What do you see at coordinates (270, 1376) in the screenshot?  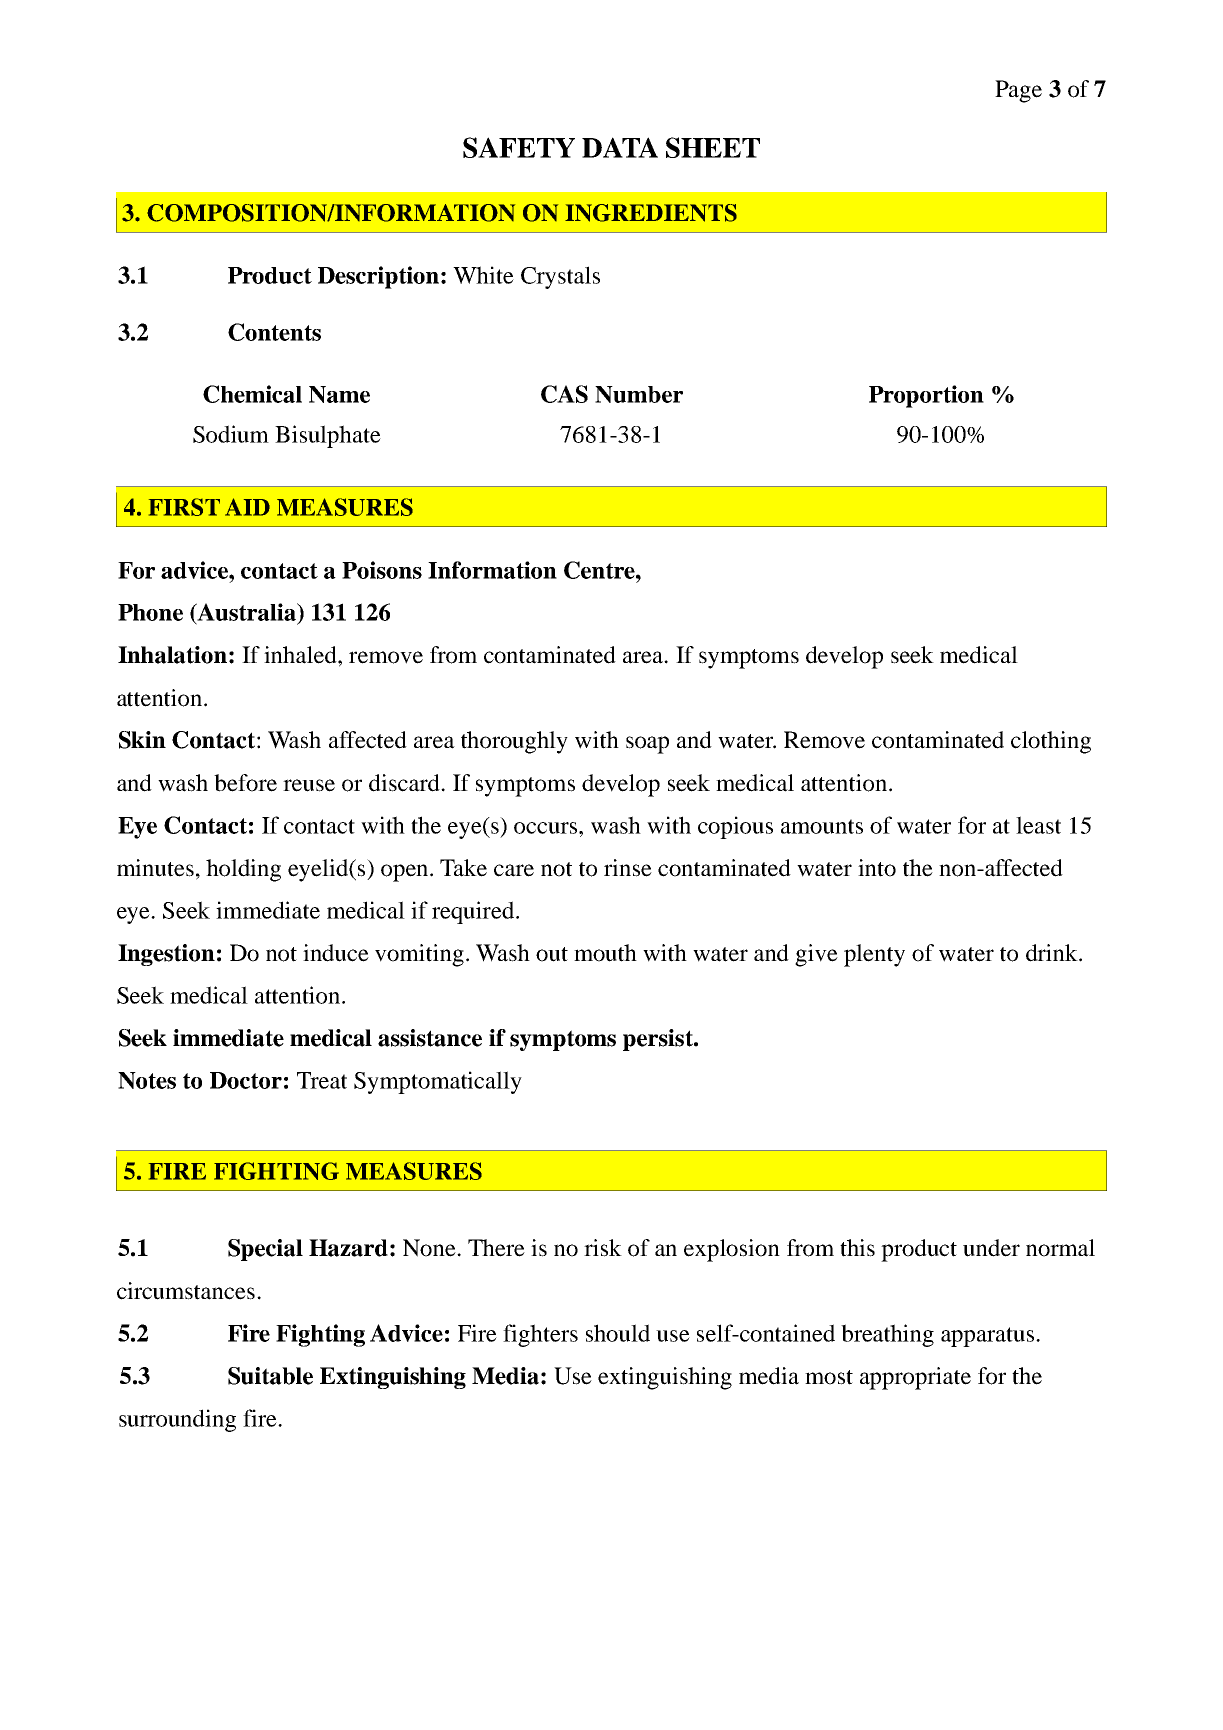 I see `Suitable` at bounding box center [270, 1376].
